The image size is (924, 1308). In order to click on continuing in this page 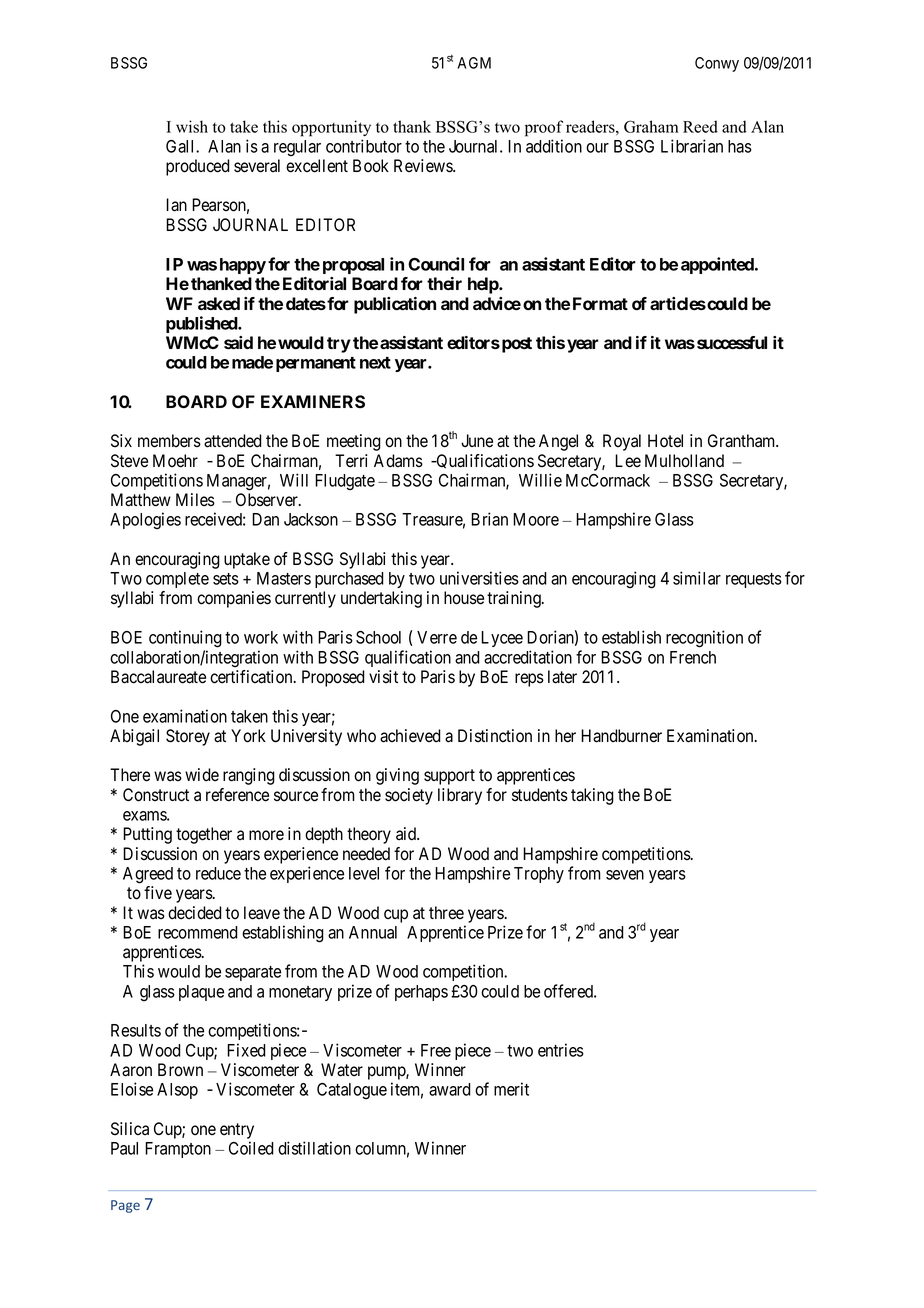, I will do `click(185, 639)`.
